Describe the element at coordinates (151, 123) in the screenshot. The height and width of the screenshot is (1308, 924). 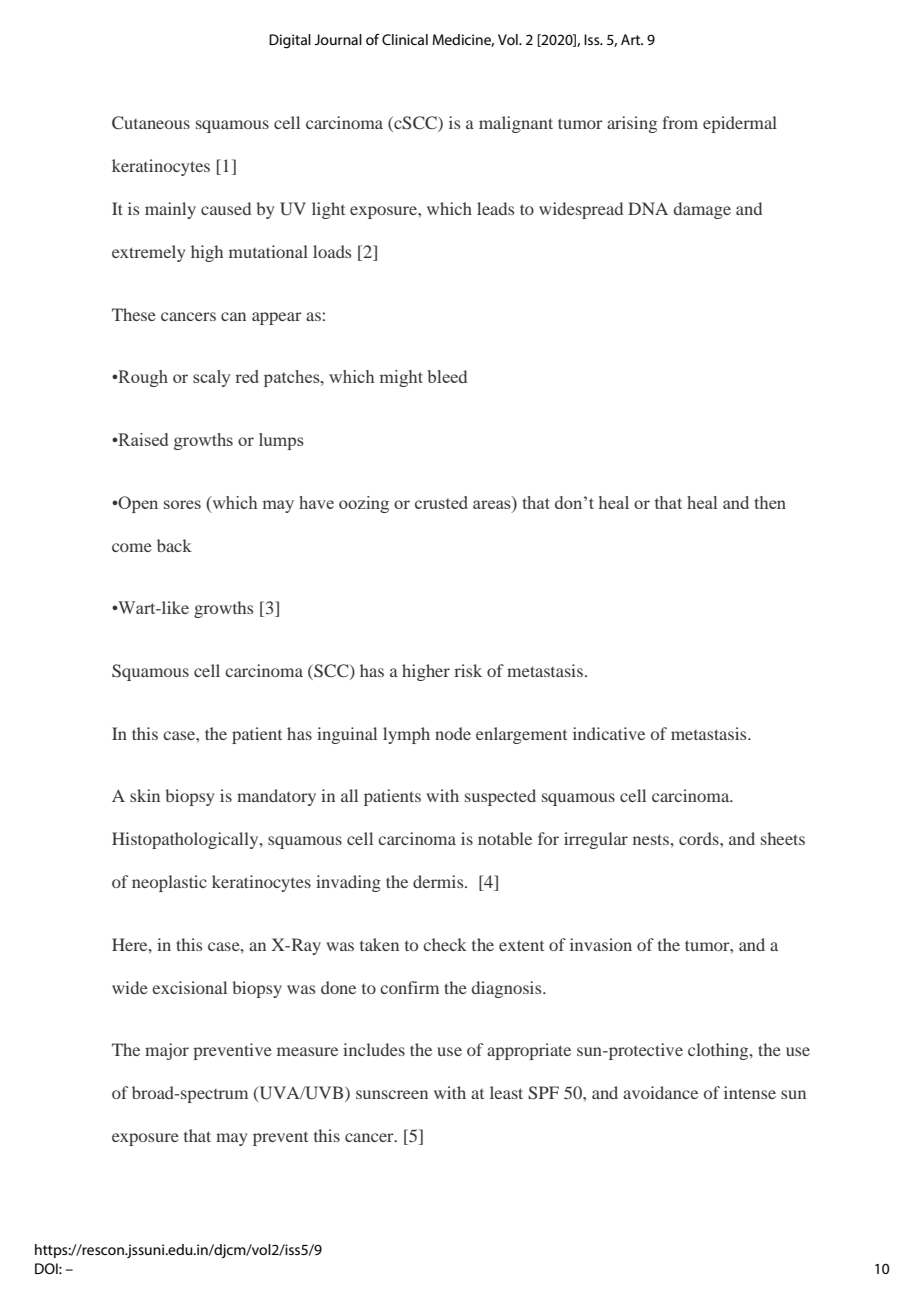
I see `Cutaneous` at that location.
